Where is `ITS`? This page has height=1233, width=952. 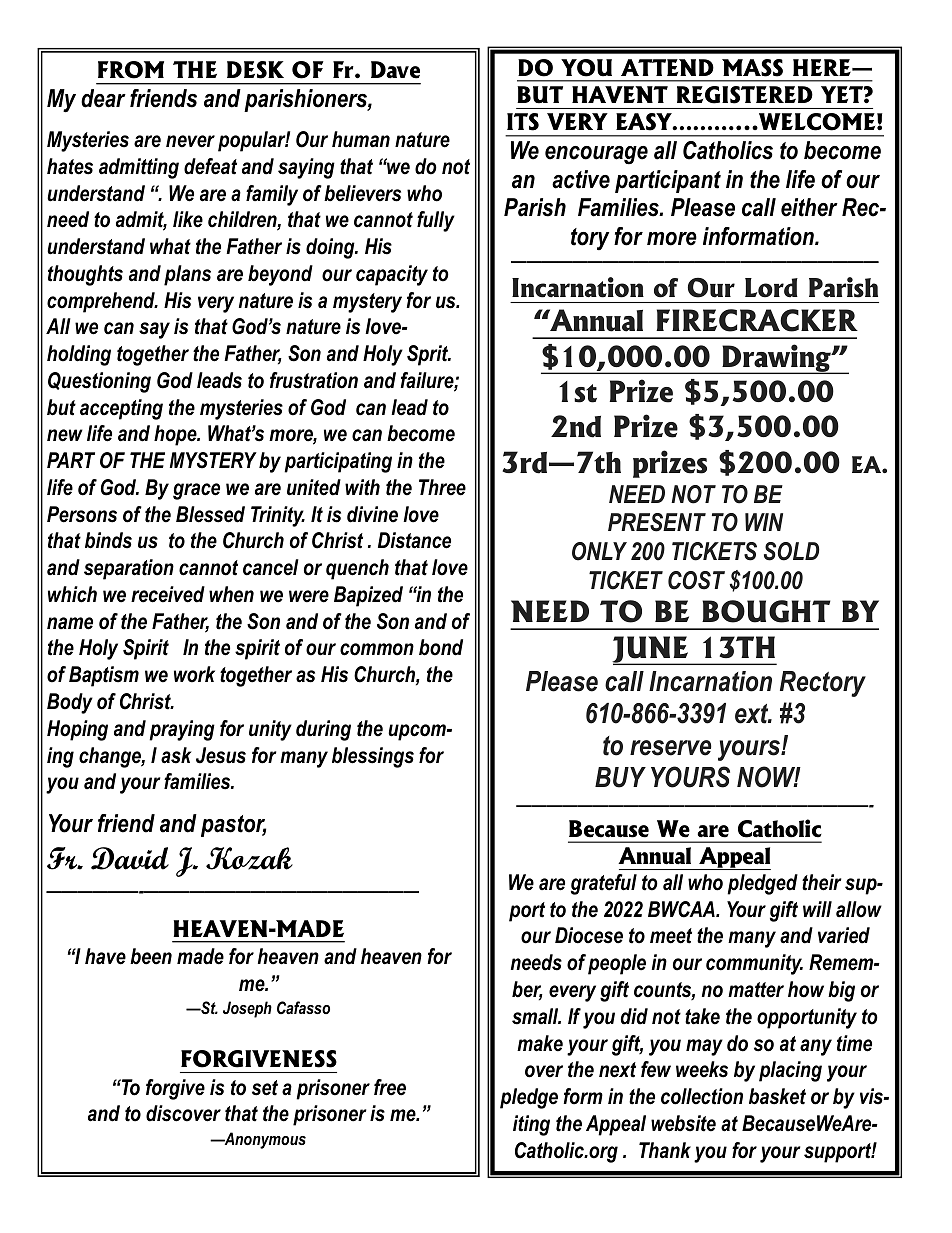
ITS is located at coordinates (523, 122).
